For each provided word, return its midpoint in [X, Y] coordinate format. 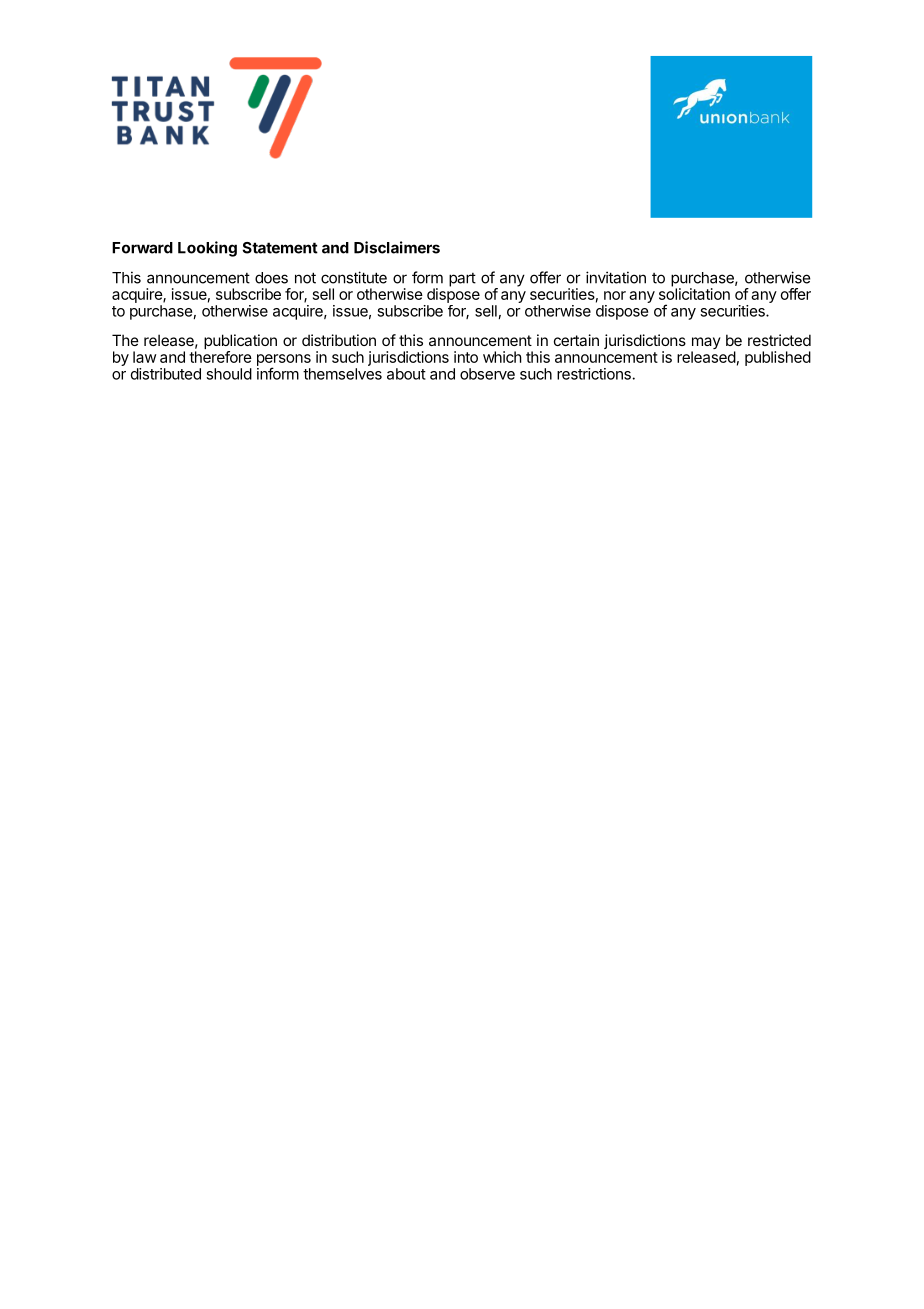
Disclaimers [397, 247]
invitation [616, 277]
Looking [207, 249]
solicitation [694, 293]
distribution [339, 340]
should [229, 374]
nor [615, 295]
